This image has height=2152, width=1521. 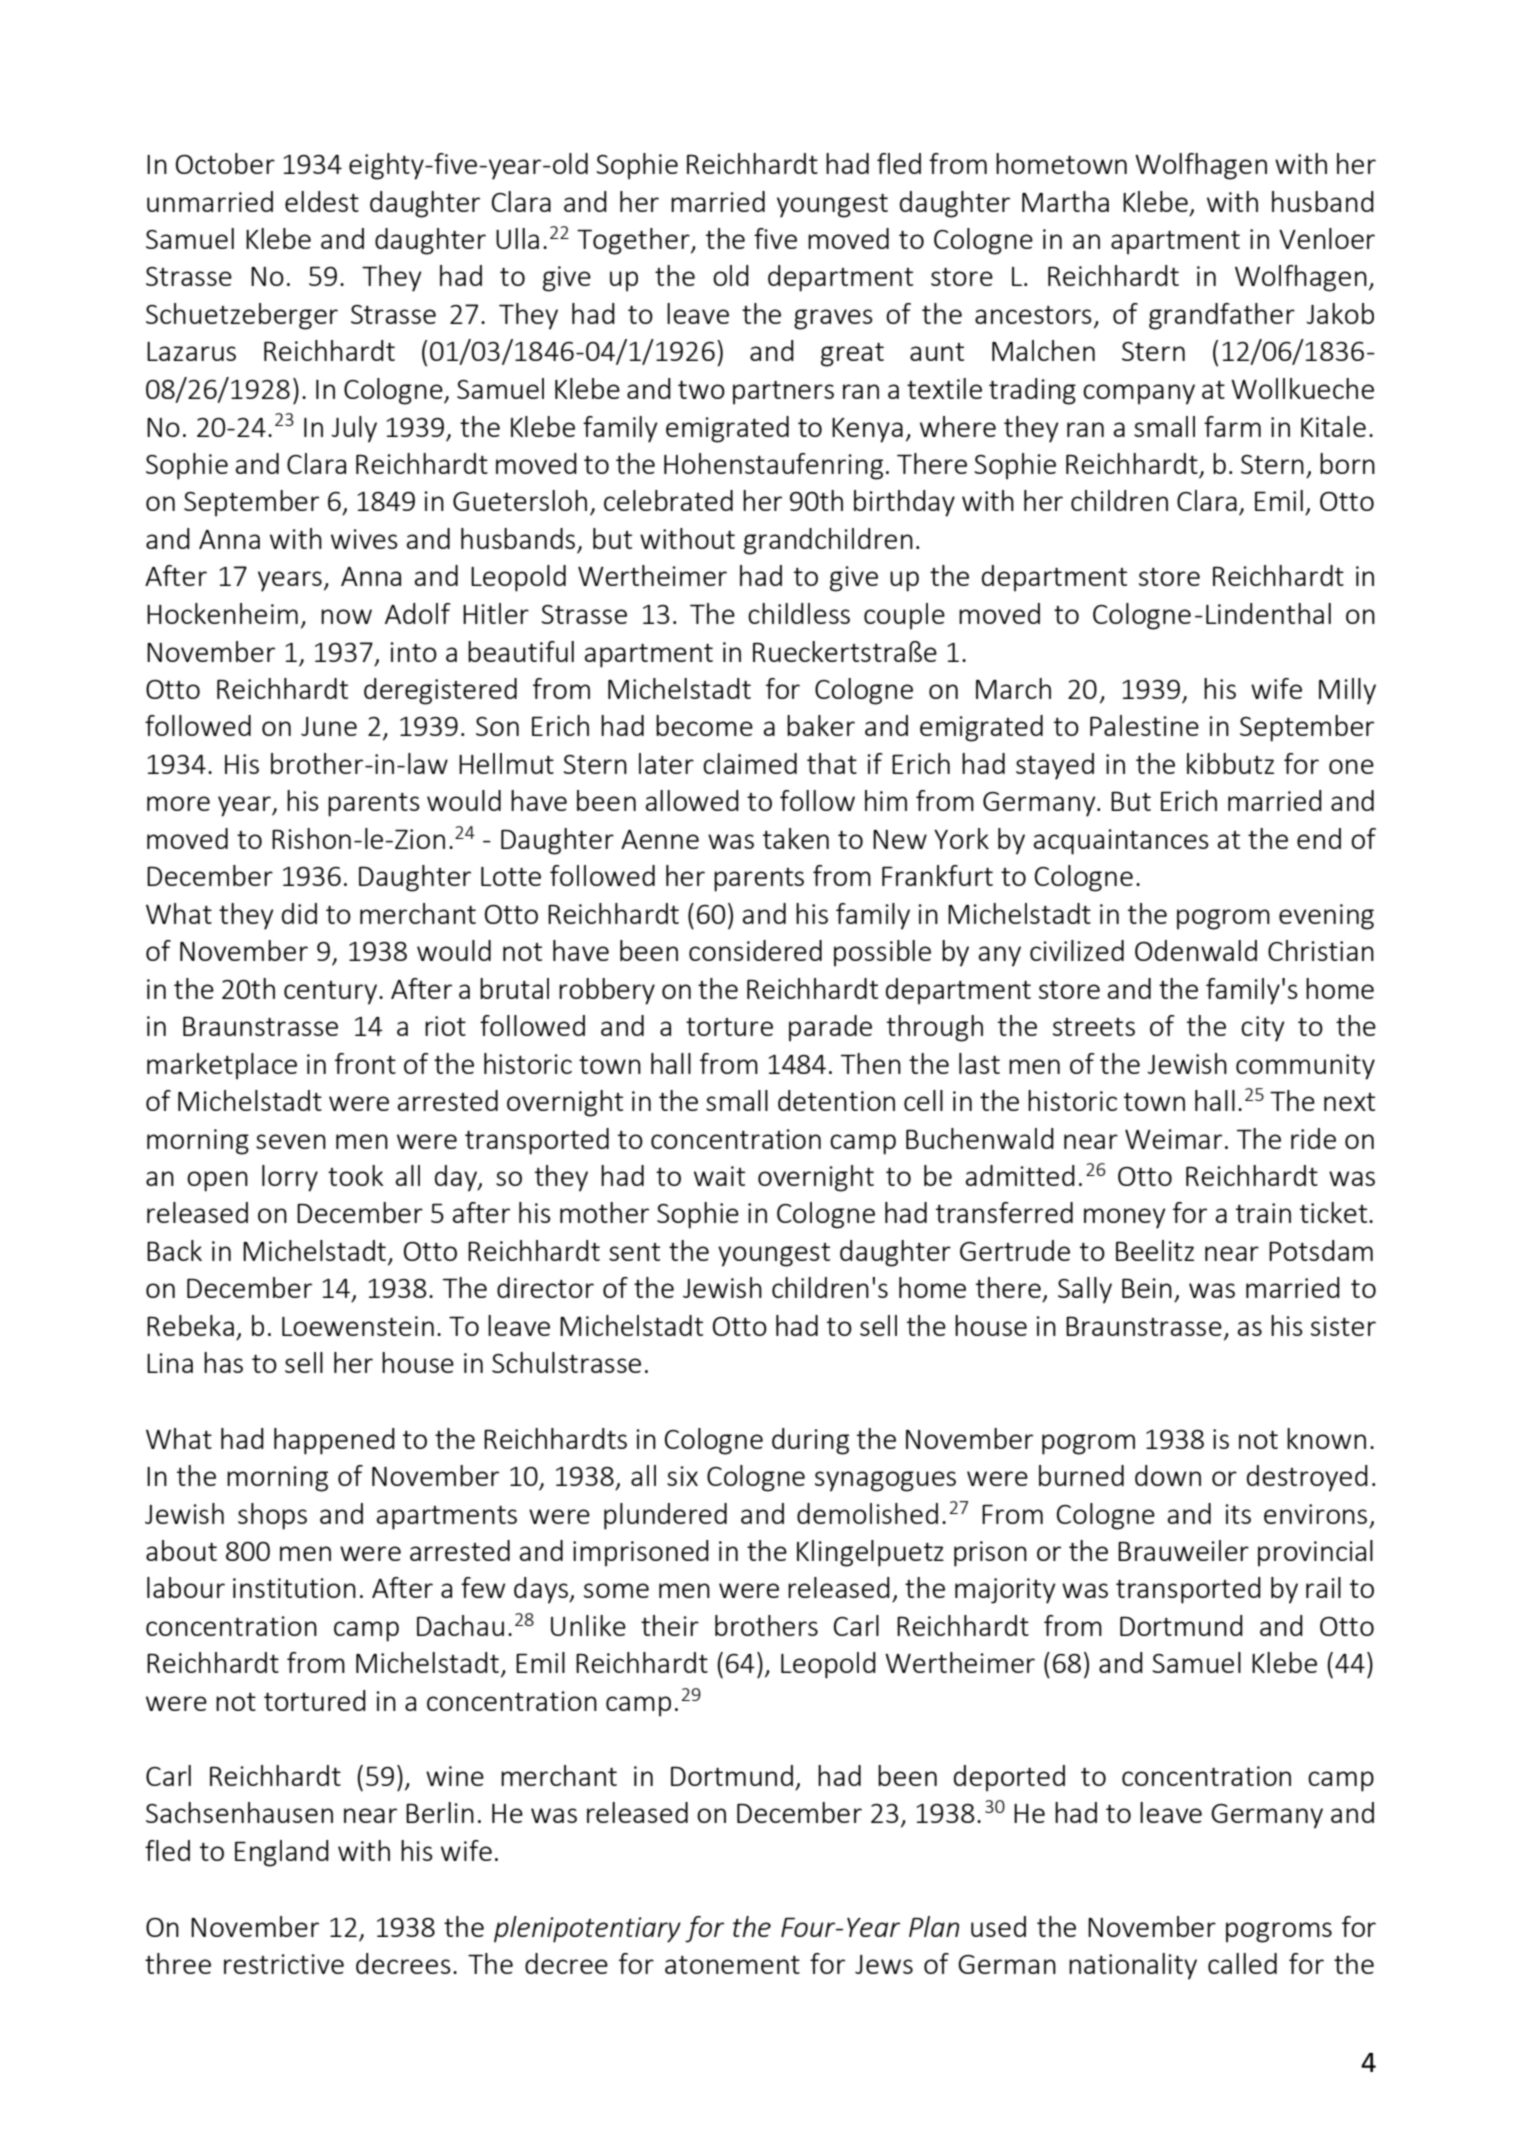 I want to click on childless, so click(x=799, y=613).
